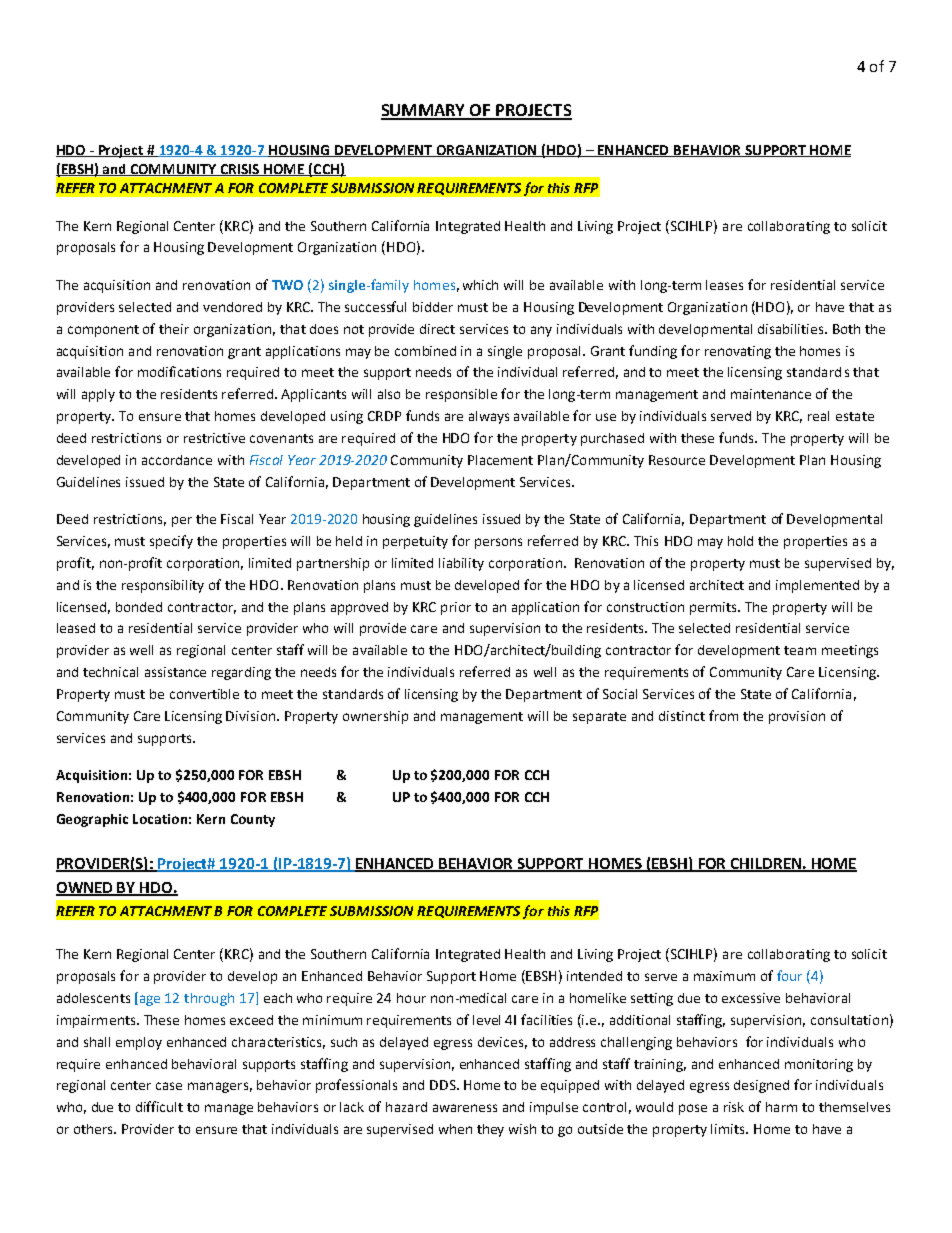 The height and width of the image is (1233, 952). Describe the element at coordinates (789, 975) in the image. I see `four` at that location.
